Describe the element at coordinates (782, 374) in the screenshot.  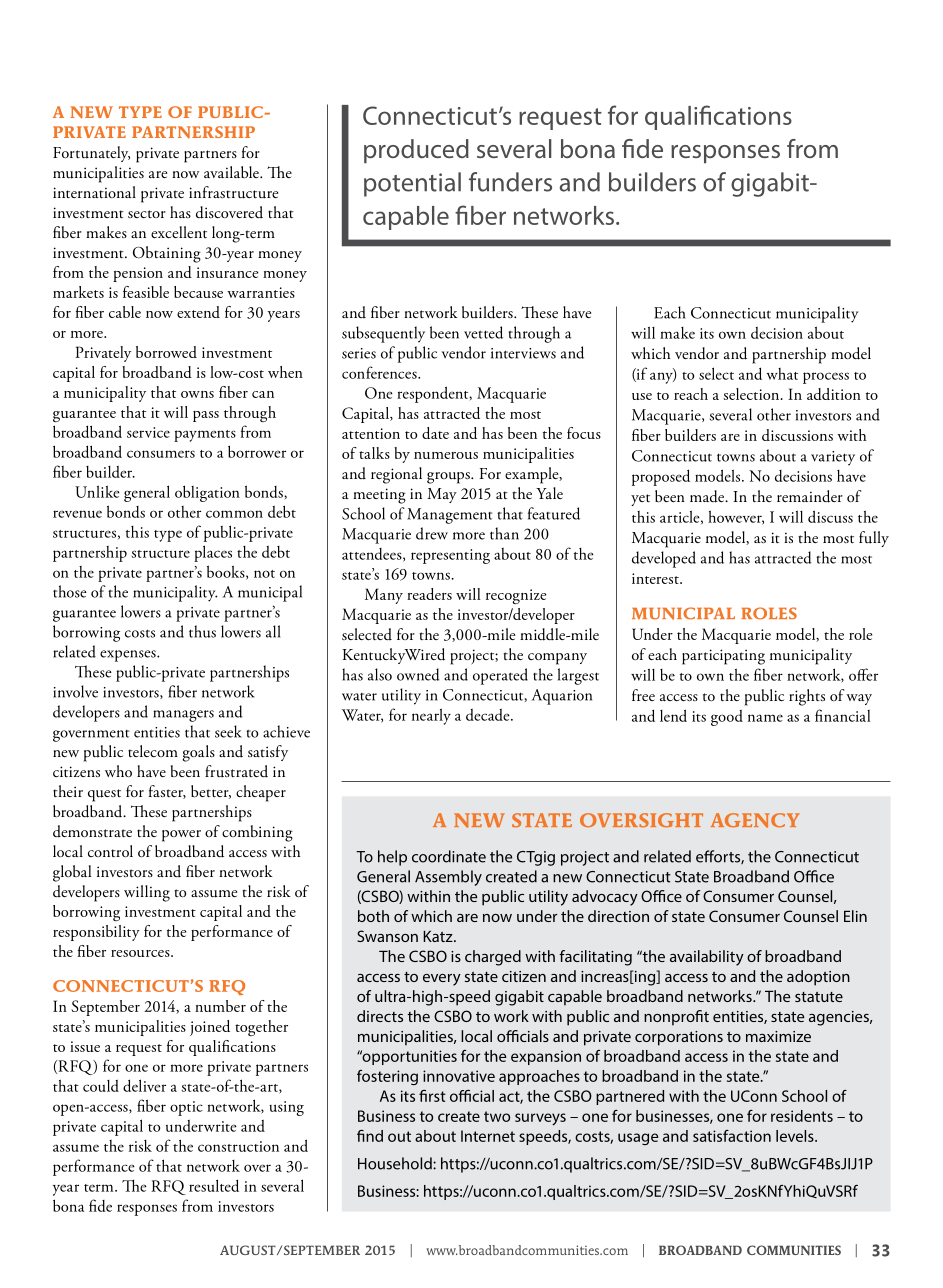
I see `what` at that location.
